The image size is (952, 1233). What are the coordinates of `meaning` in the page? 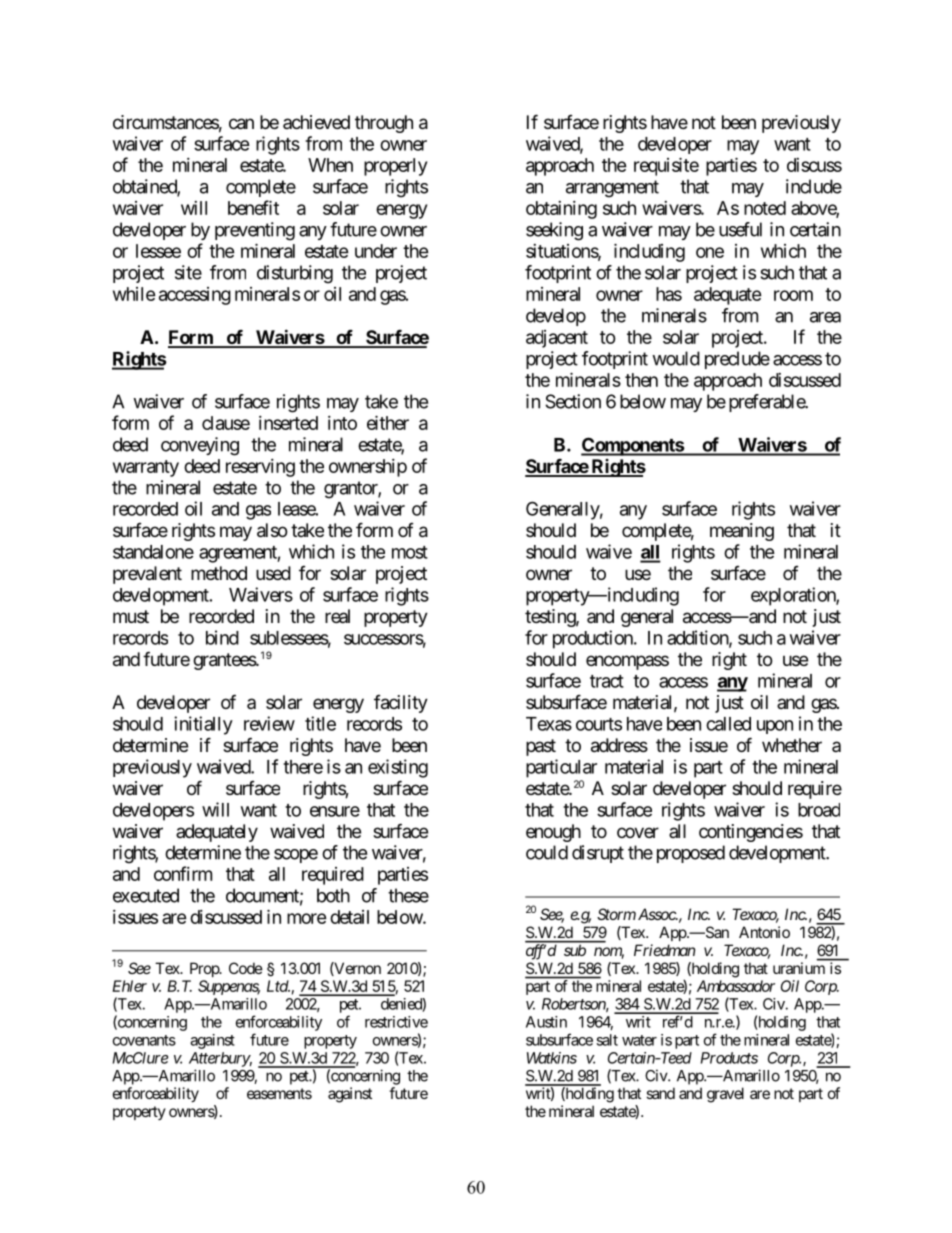 It's located at (742, 532).
